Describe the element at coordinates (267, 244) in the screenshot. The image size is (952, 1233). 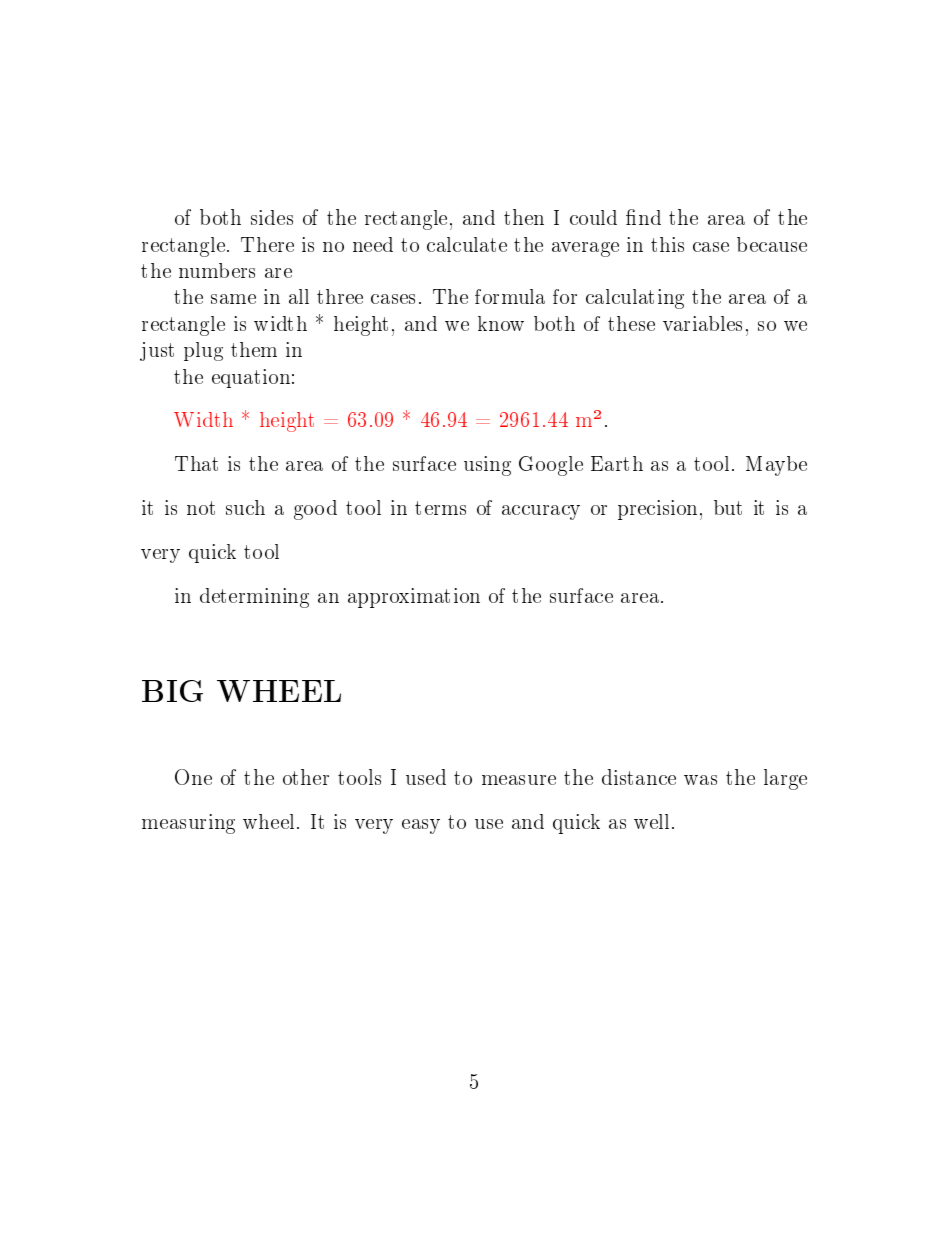
I see `There` at that location.
